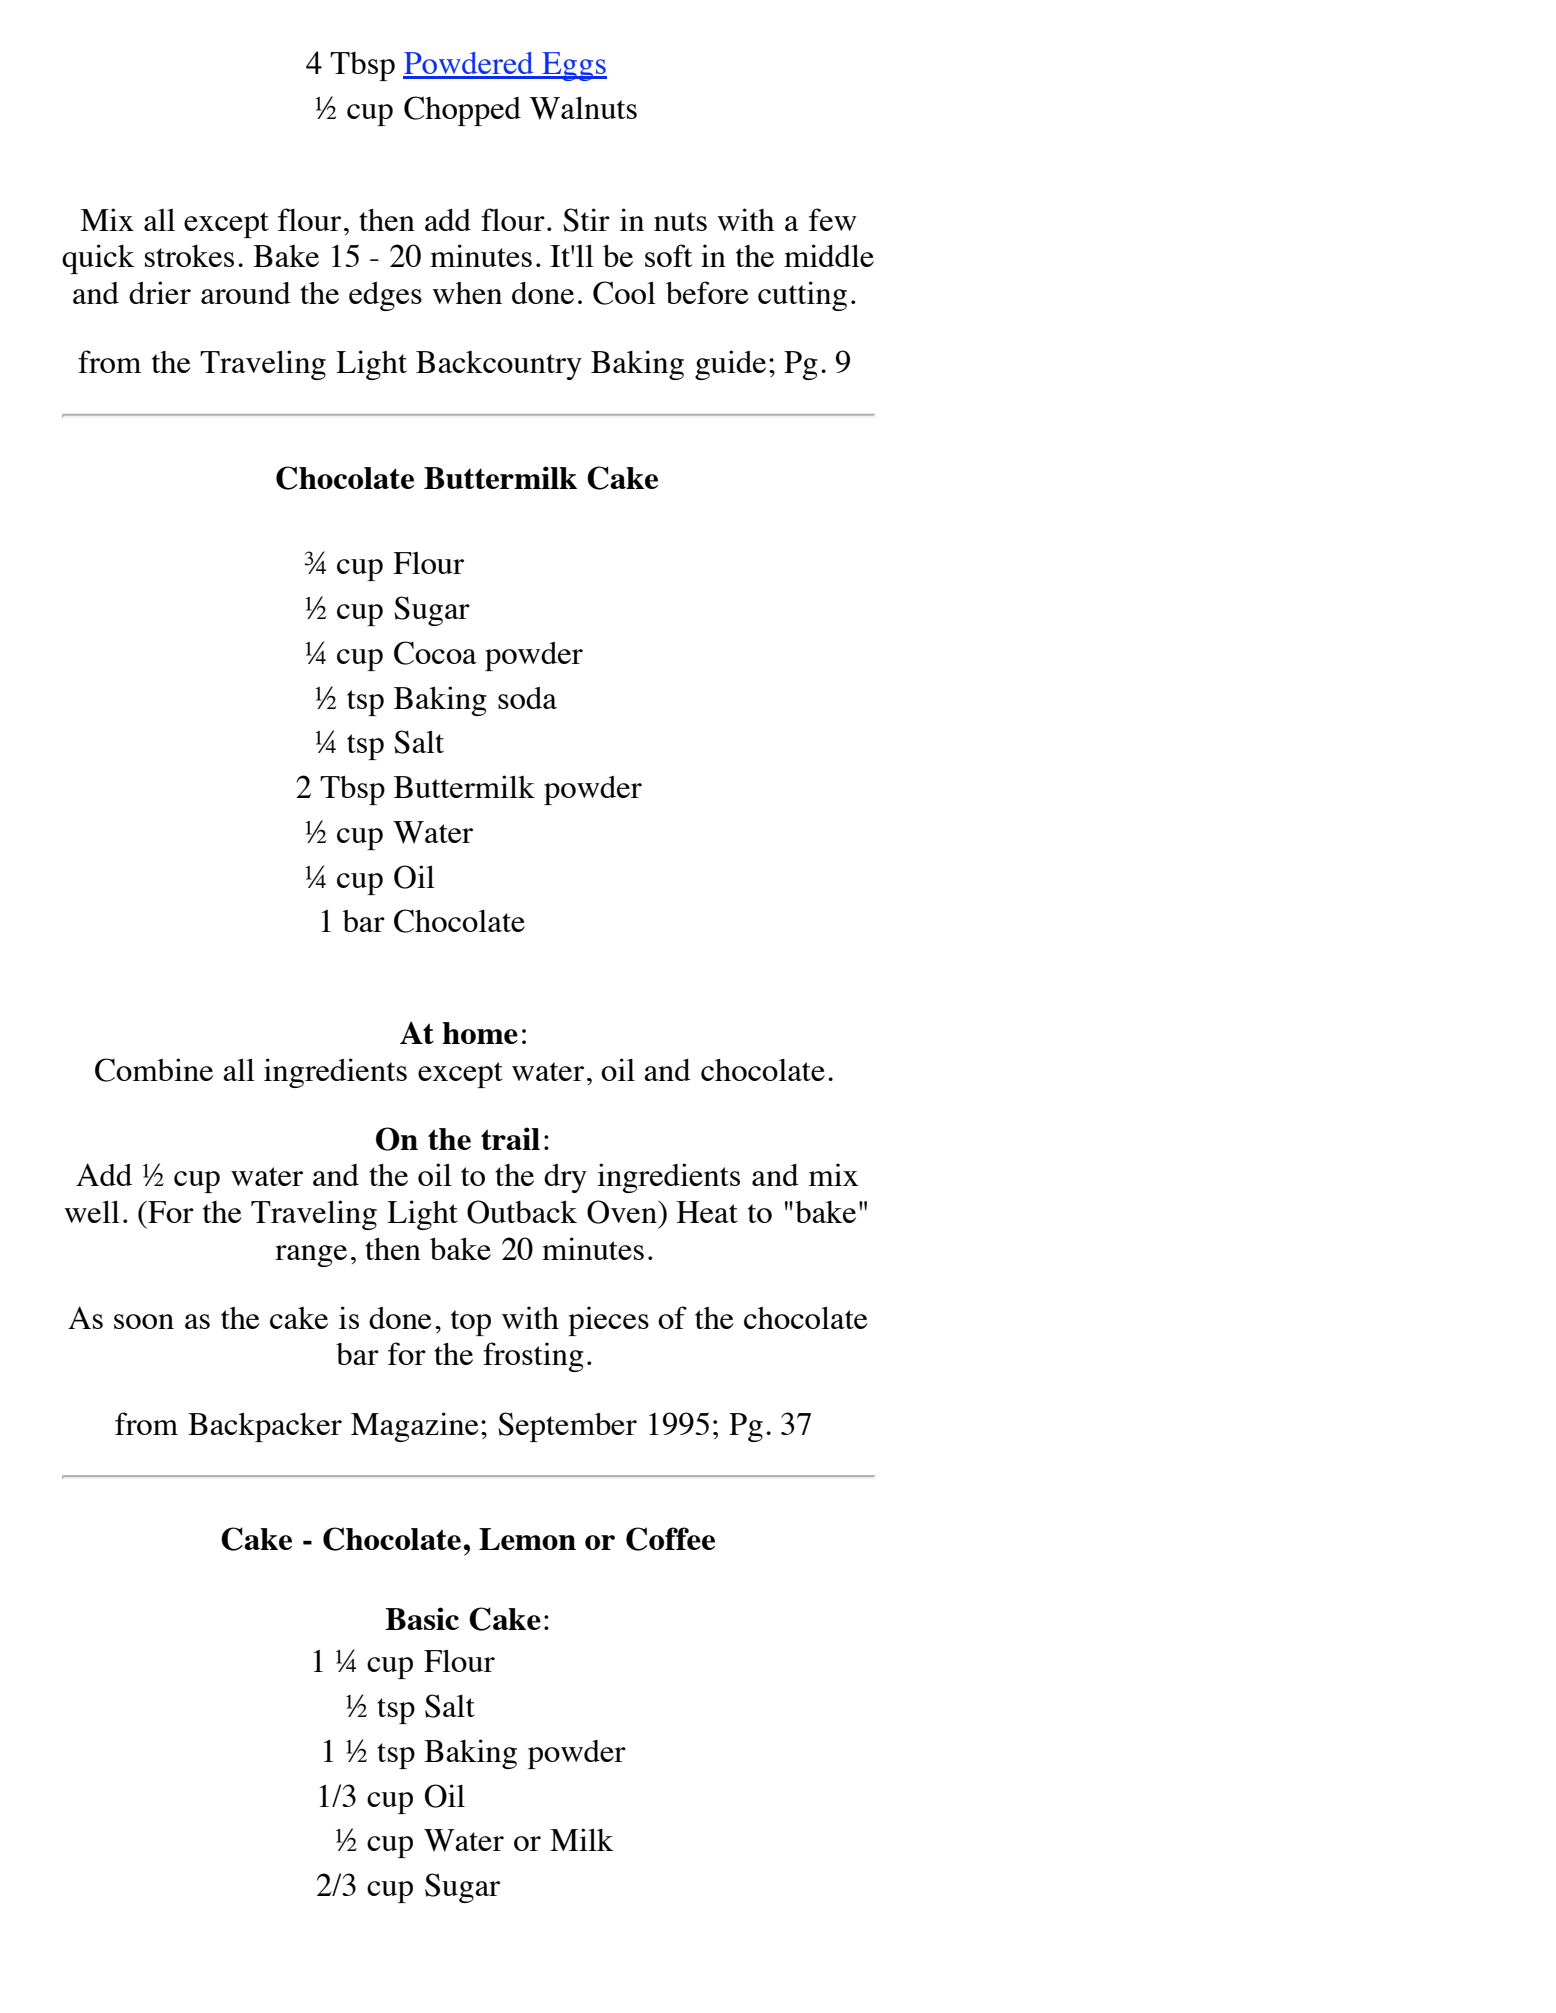  I want to click on few, so click(833, 219).
